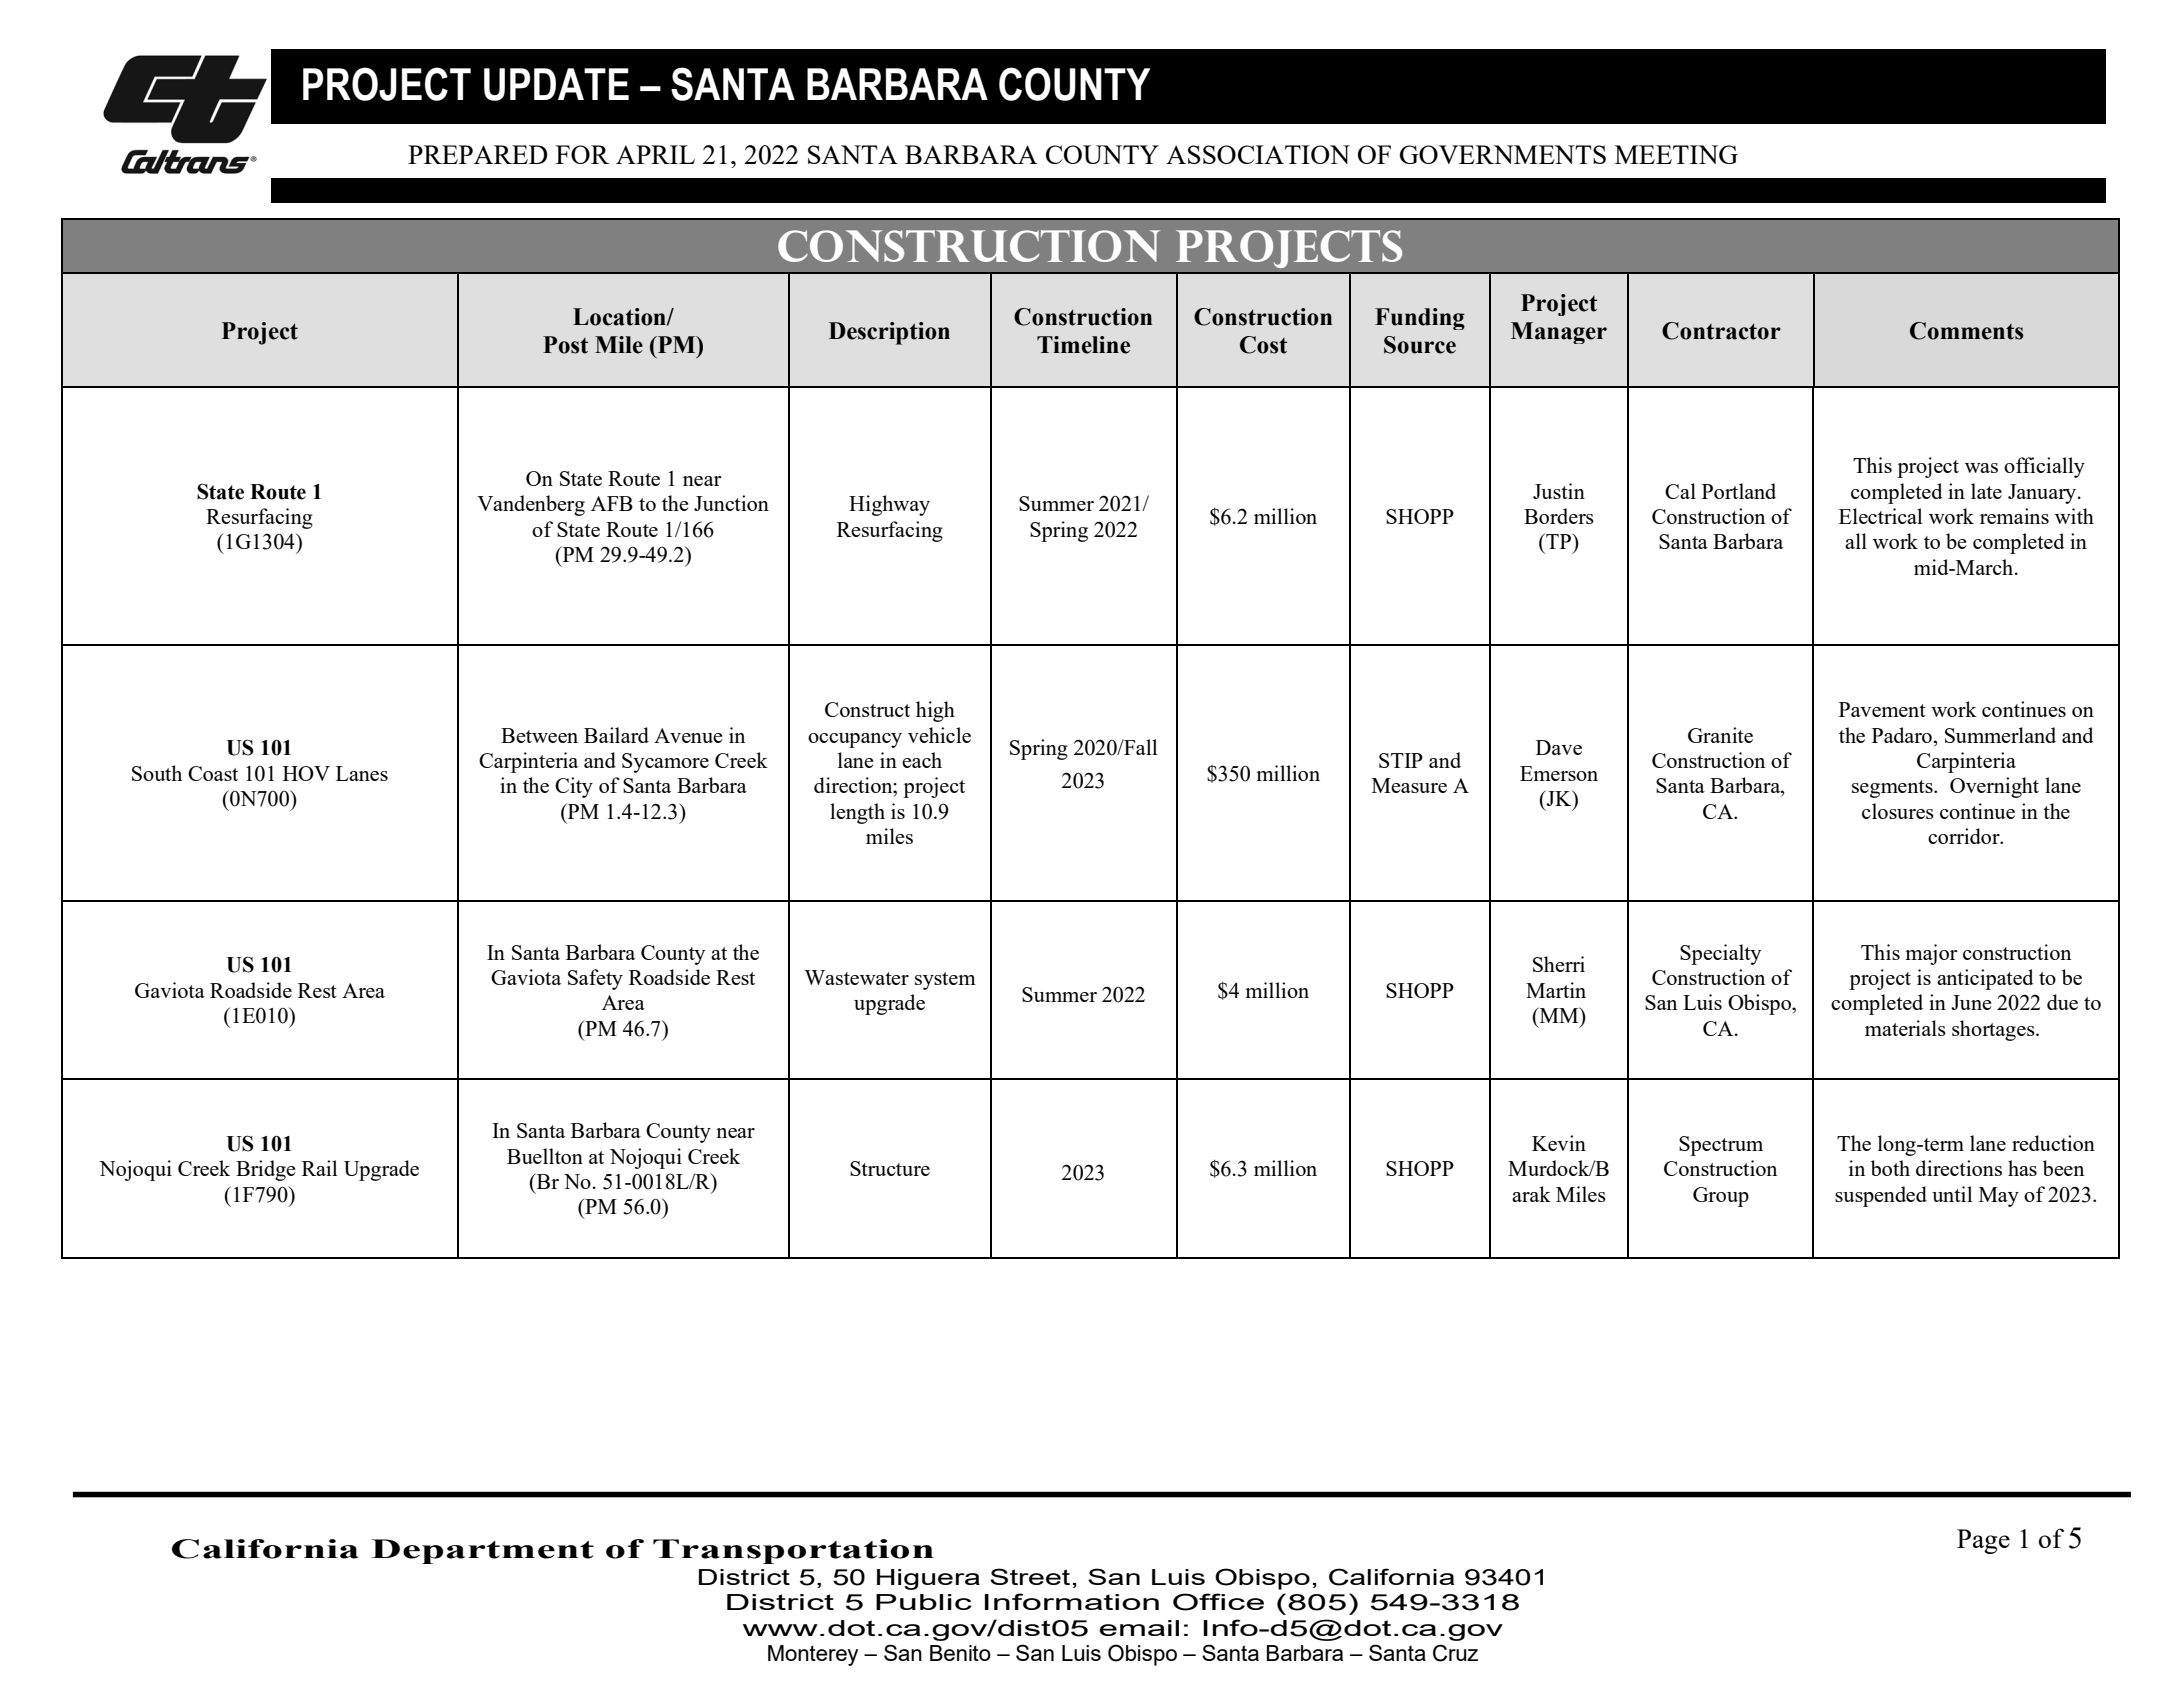  What do you see at coordinates (1258, 154) in the image?
I see `ASSOCIATION` at bounding box center [1258, 154].
